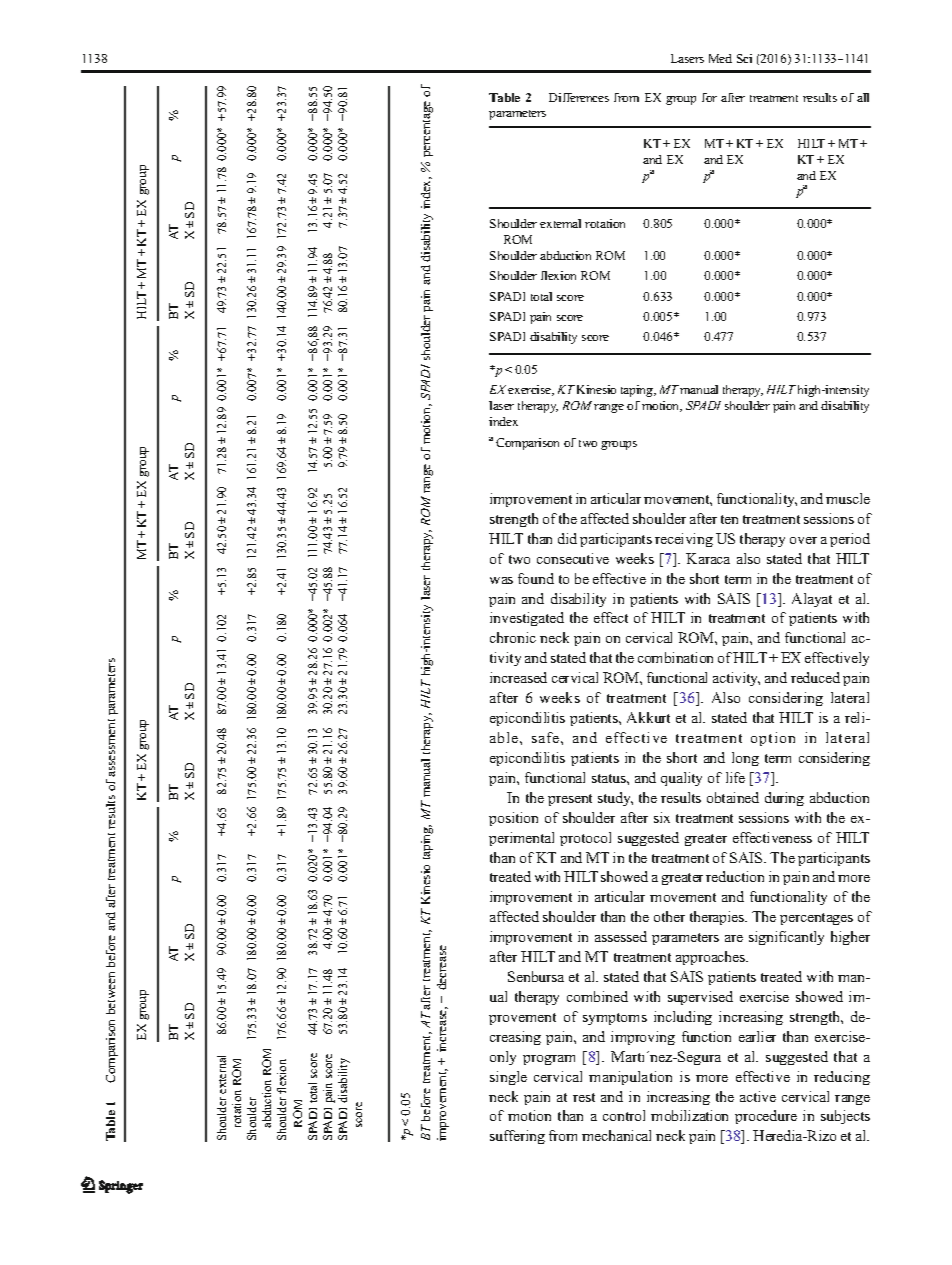 The width and height of the screenshot is (952, 1265). I want to click on found, so click(536, 578).
